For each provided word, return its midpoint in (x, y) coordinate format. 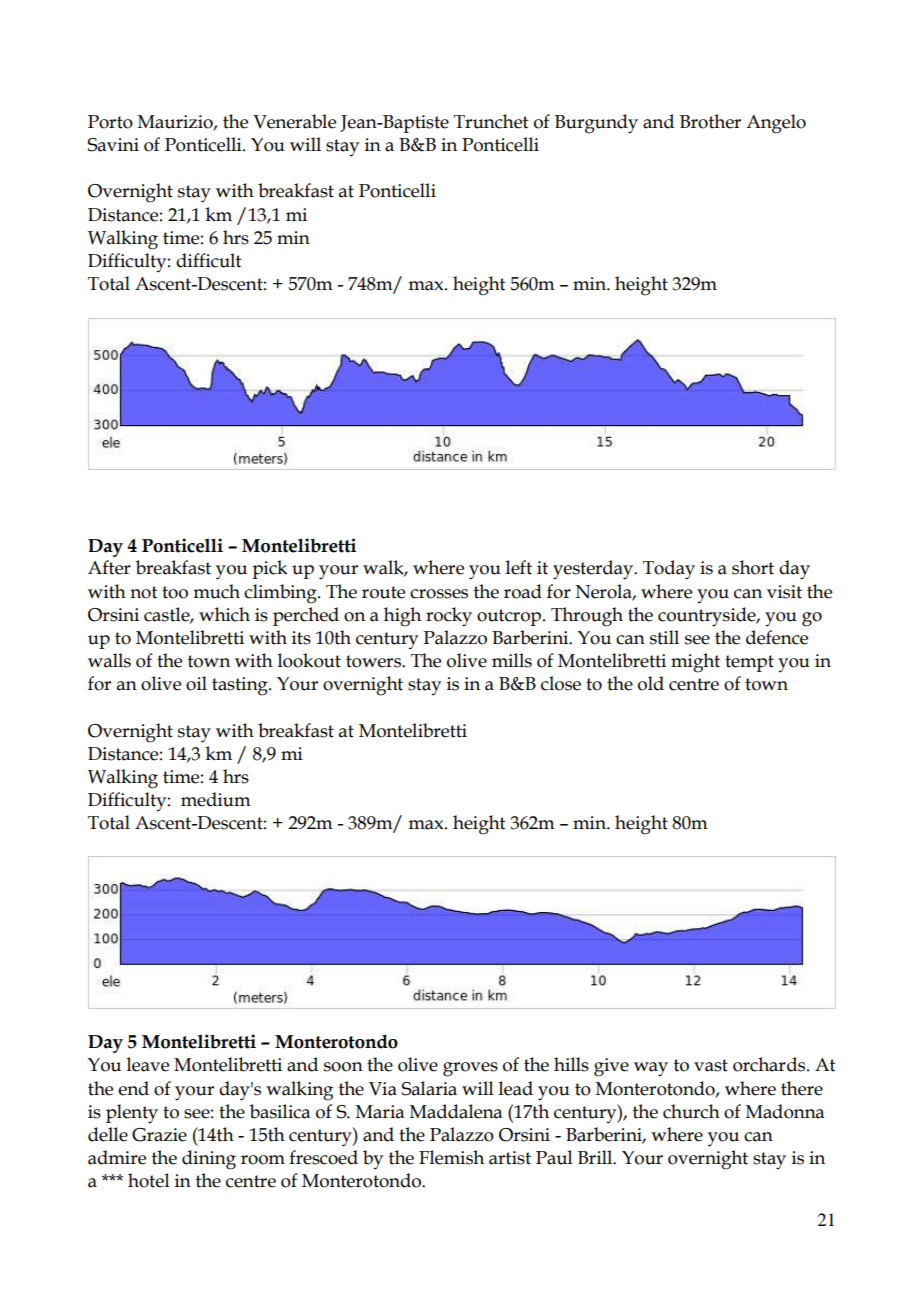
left (519, 567)
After (109, 567)
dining (209, 1160)
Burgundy (596, 124)
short (753, 567)
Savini (113, 145)
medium (216, 799)
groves (470, 1069)
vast (711, 1065)
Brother (710, 121)
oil (196, 683)
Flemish (451, 1157)
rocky (449, 617)
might (695, 663)
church (691, 1111)
